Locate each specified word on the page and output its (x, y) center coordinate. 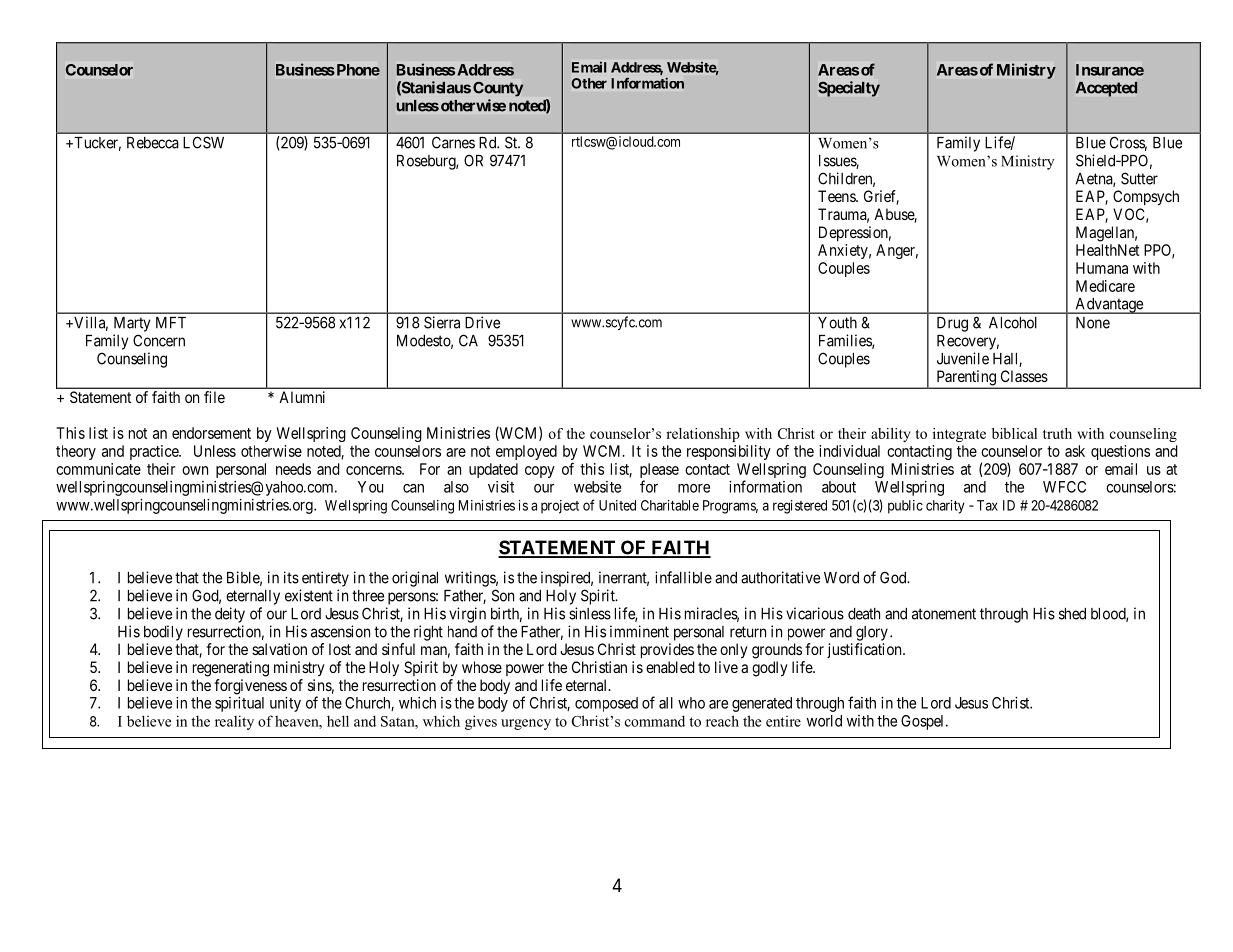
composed (606, 704)
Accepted (1106, 89)
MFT (171, 323)
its (291, 577)
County (498, 89)
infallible (683, 577)
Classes (1024, 376)
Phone (357, 70)
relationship (703, 435)
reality (234, 722)
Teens (837, 196)
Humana (1102, 268)
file (214, 397)
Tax (987, 505)
